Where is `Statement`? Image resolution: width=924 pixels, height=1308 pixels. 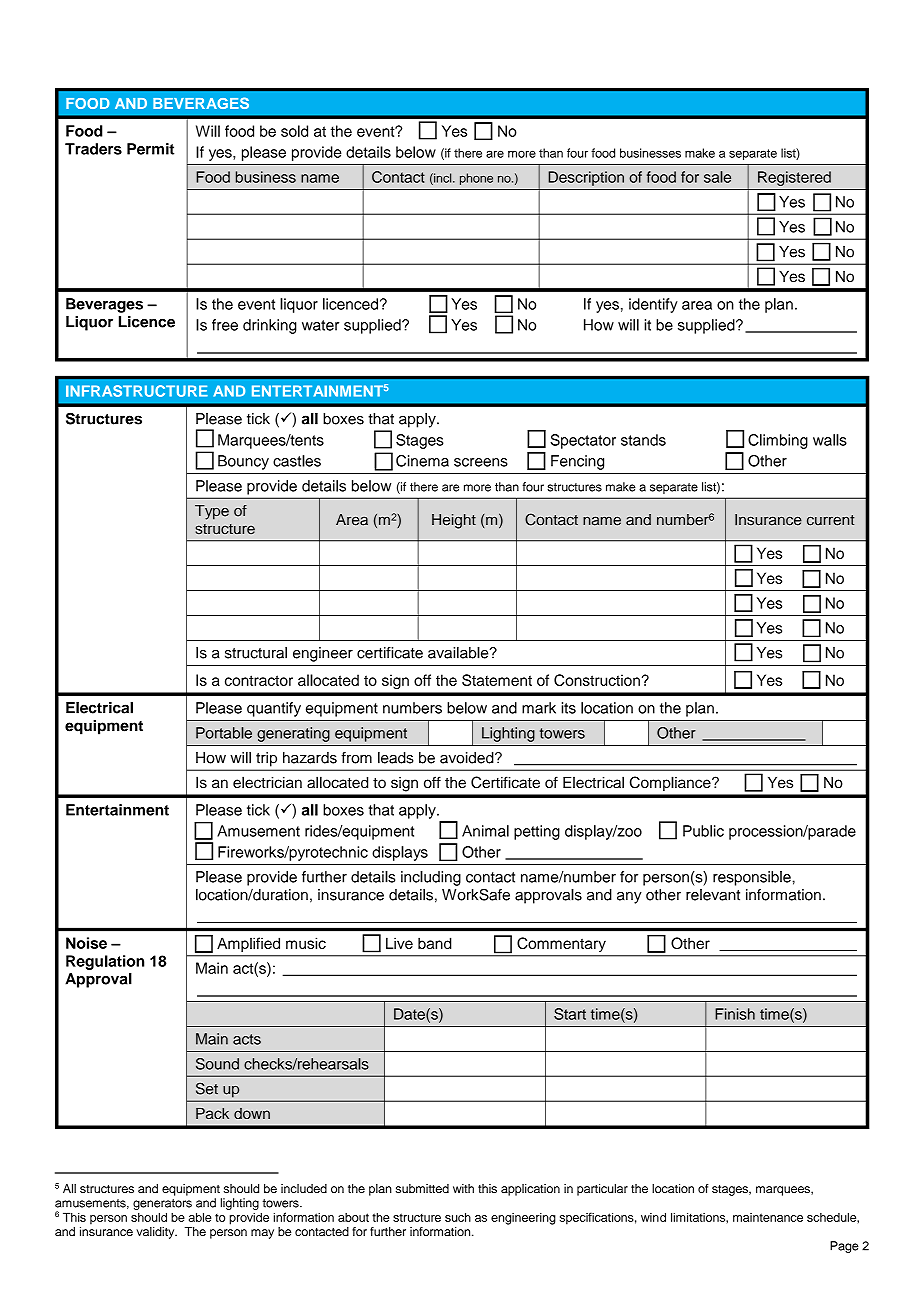
Statement is located at coordinates (497, 680).
